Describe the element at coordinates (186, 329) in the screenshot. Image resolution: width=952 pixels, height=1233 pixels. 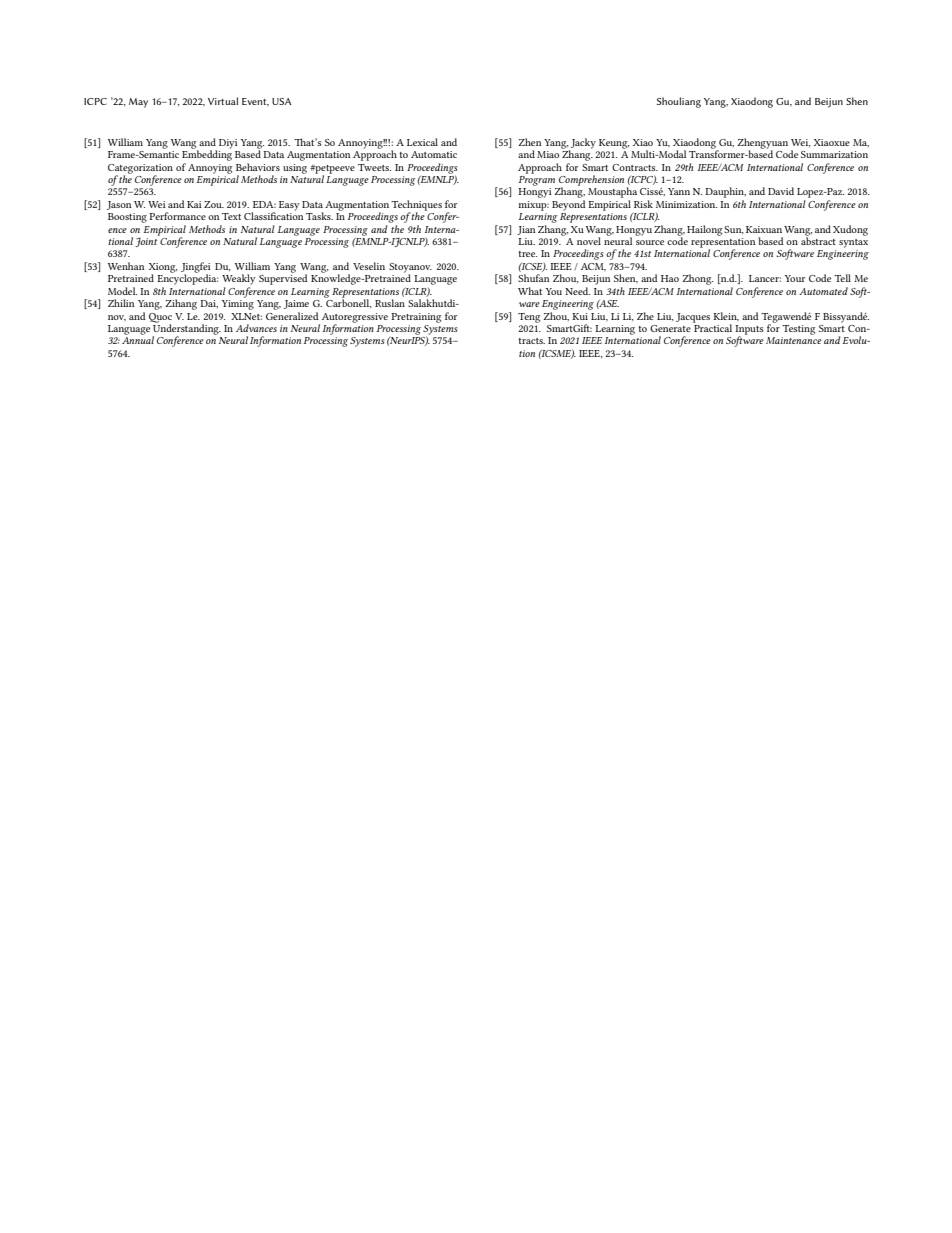
I see `Understanding` at that location.
